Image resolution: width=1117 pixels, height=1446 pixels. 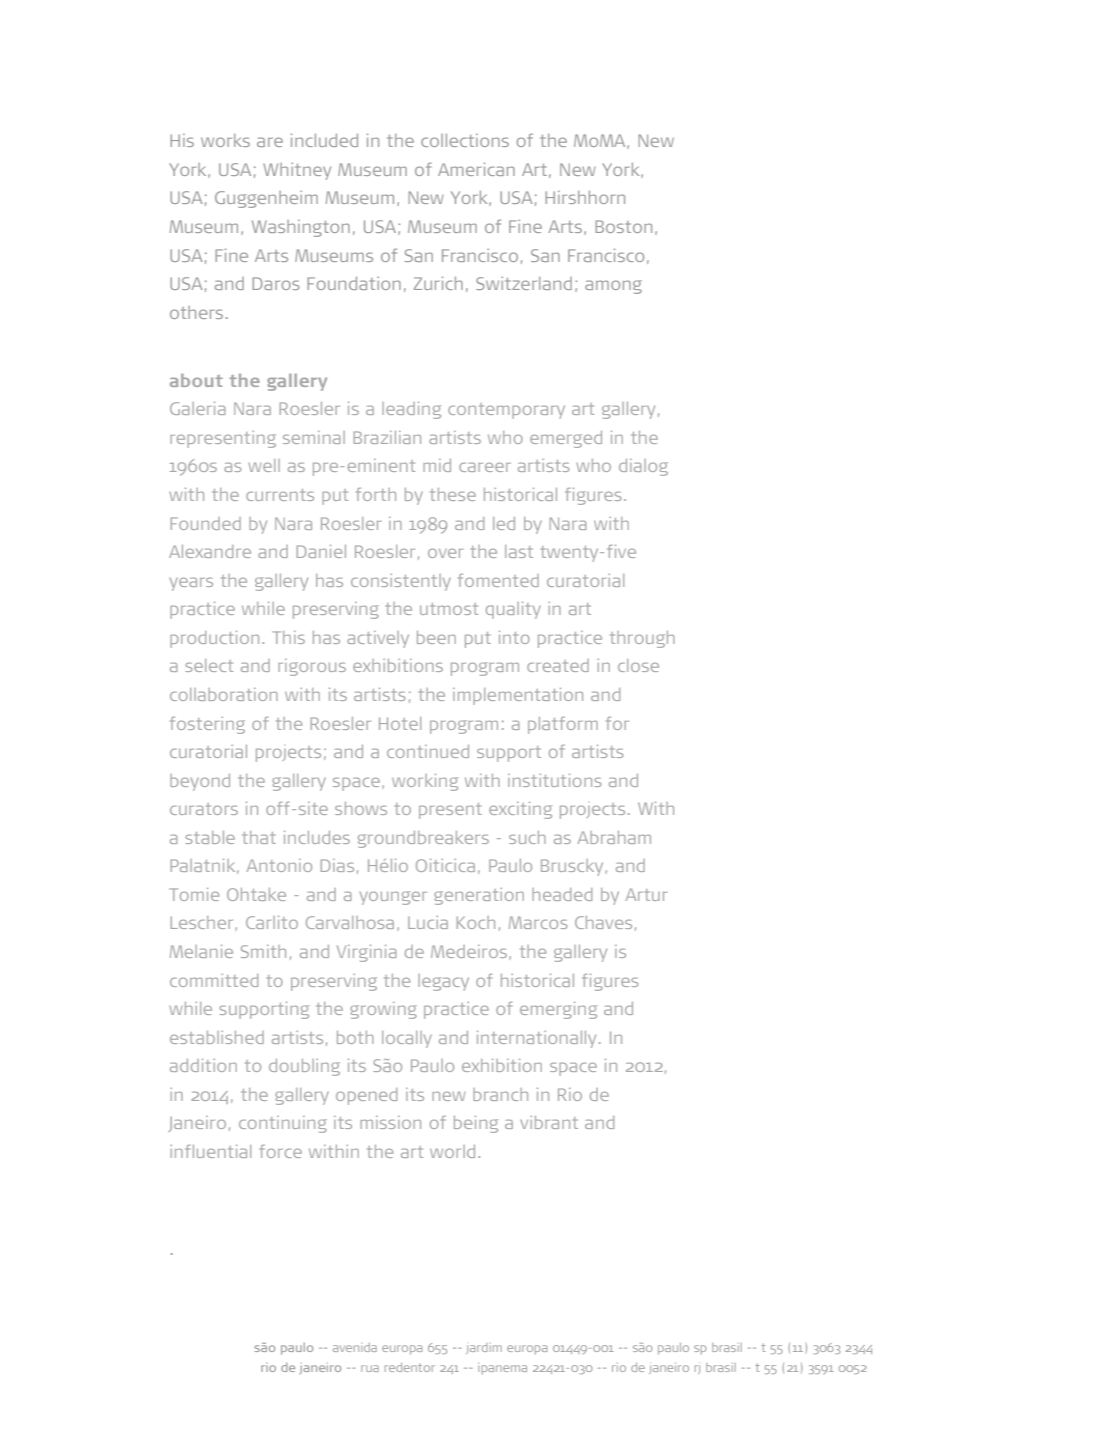 I want to click on Smith, so click(x=263, y=951).
